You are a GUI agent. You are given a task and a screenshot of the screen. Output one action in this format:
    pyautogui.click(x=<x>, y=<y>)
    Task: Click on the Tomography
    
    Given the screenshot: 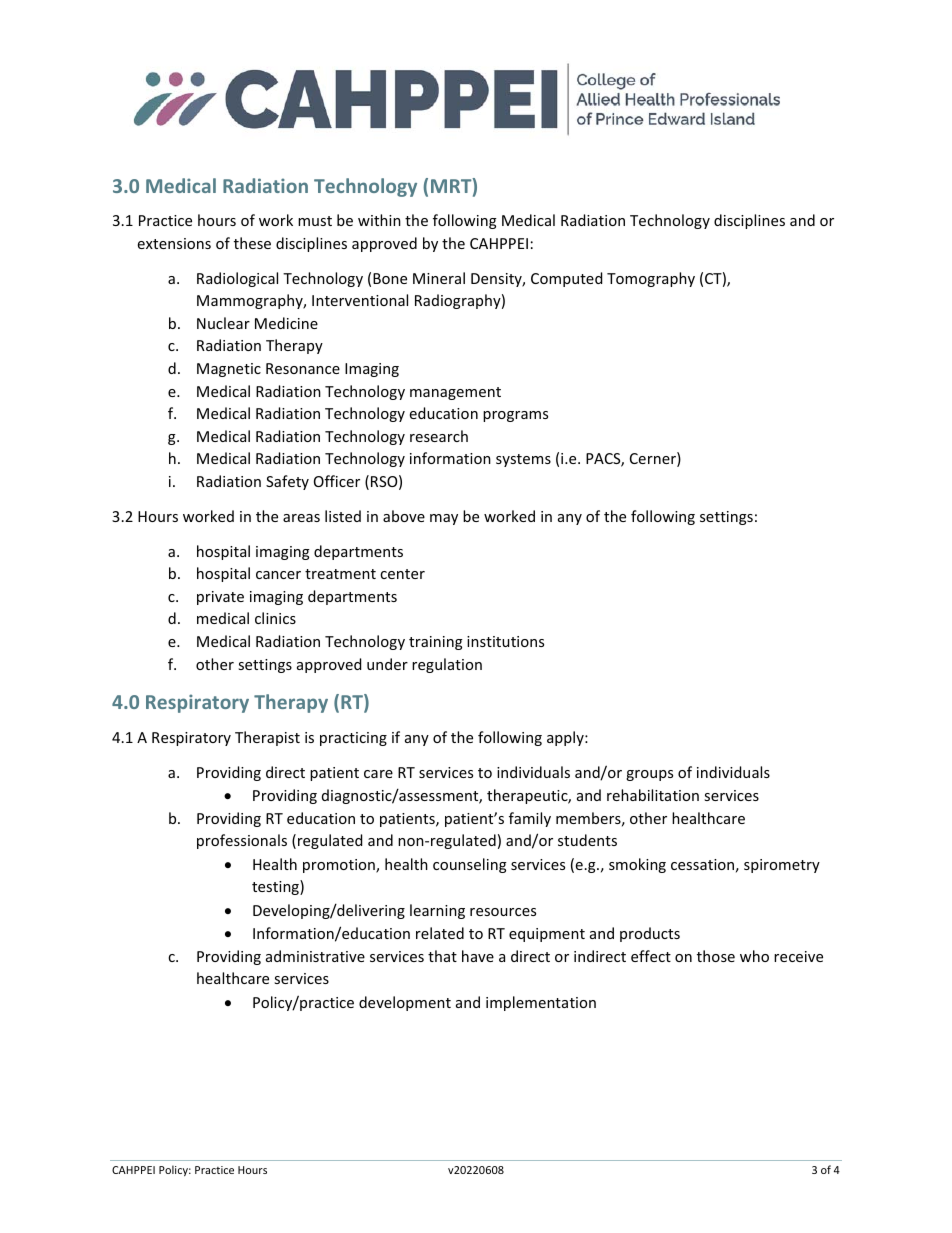 What is the action you would take?
    pyautogui.click(x=651, y=279)
